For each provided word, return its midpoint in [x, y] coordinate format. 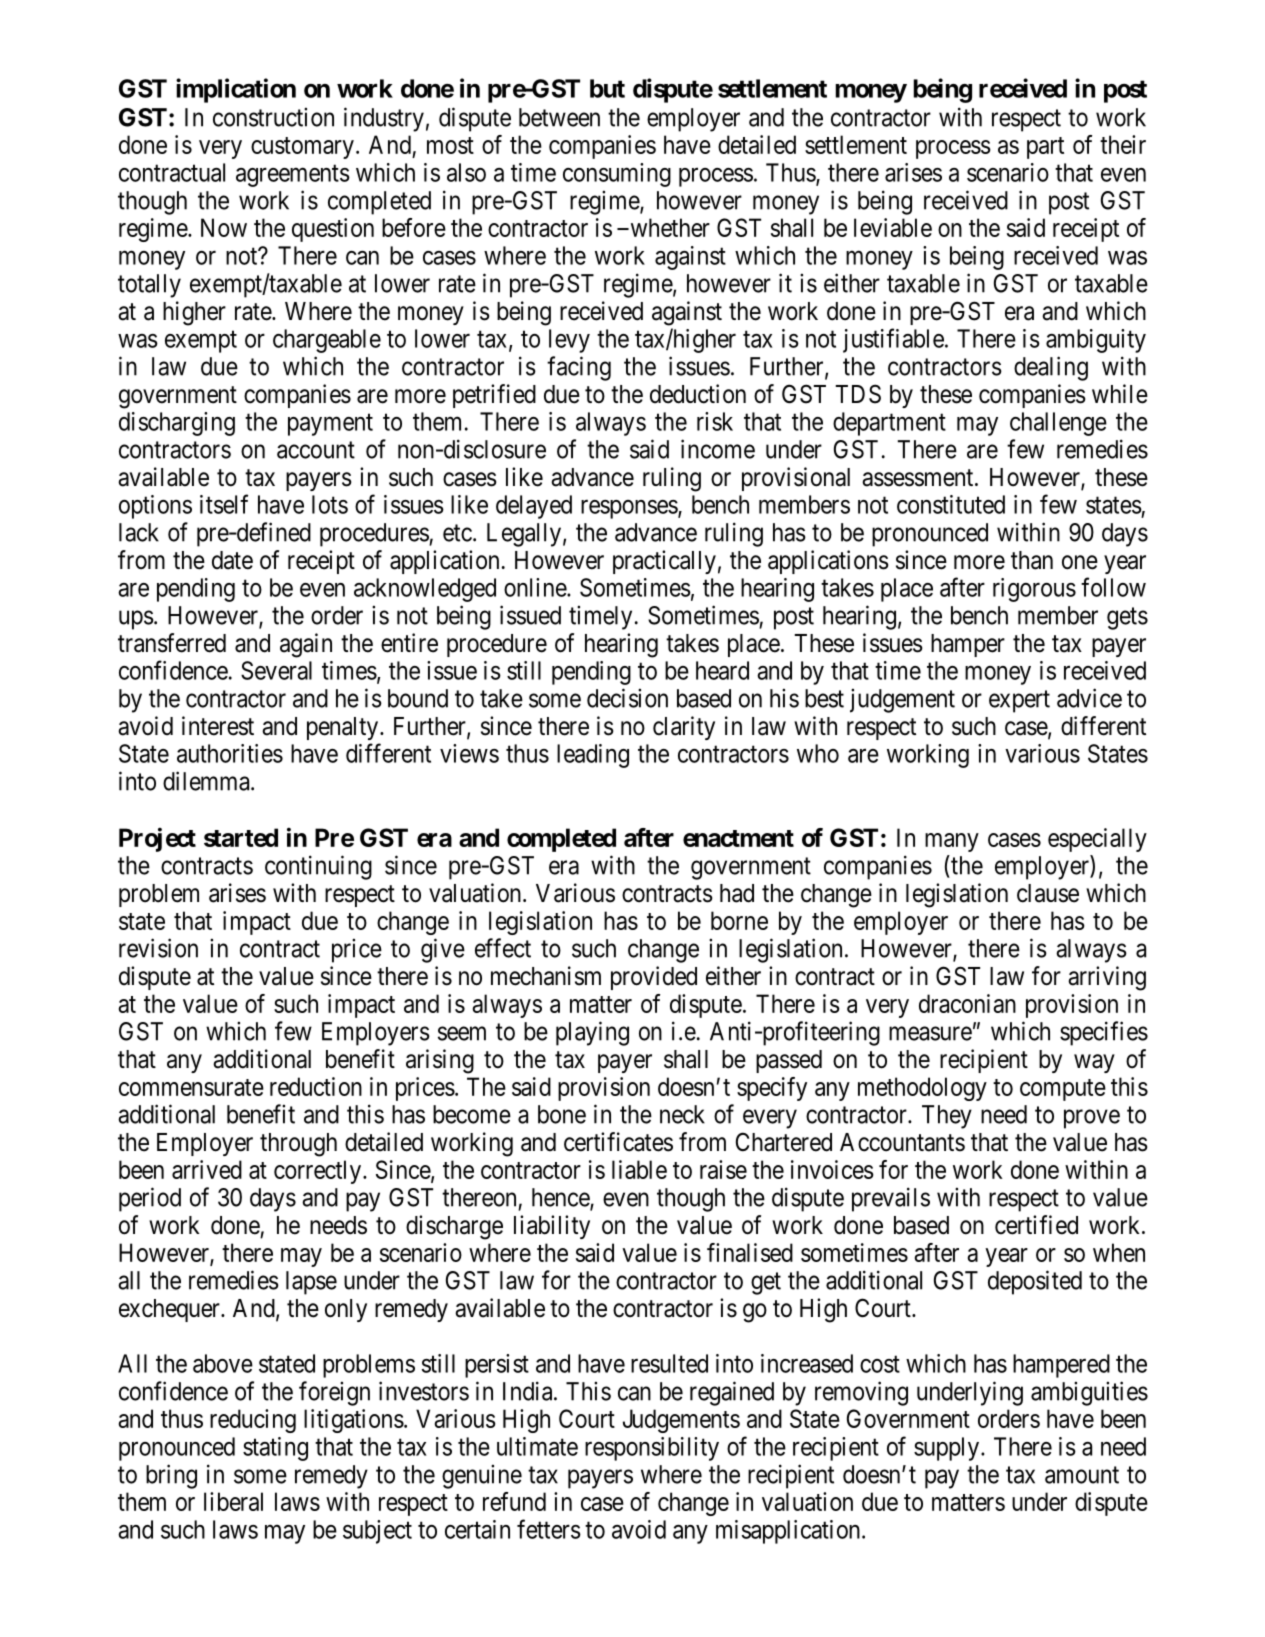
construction [273, 117]
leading [593, 756]
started [241, 837]
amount [1082, 1475]
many [952, 842]
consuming [617, 175]
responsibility [652, 1449]
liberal [233, 1501]
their [1123, 144]
